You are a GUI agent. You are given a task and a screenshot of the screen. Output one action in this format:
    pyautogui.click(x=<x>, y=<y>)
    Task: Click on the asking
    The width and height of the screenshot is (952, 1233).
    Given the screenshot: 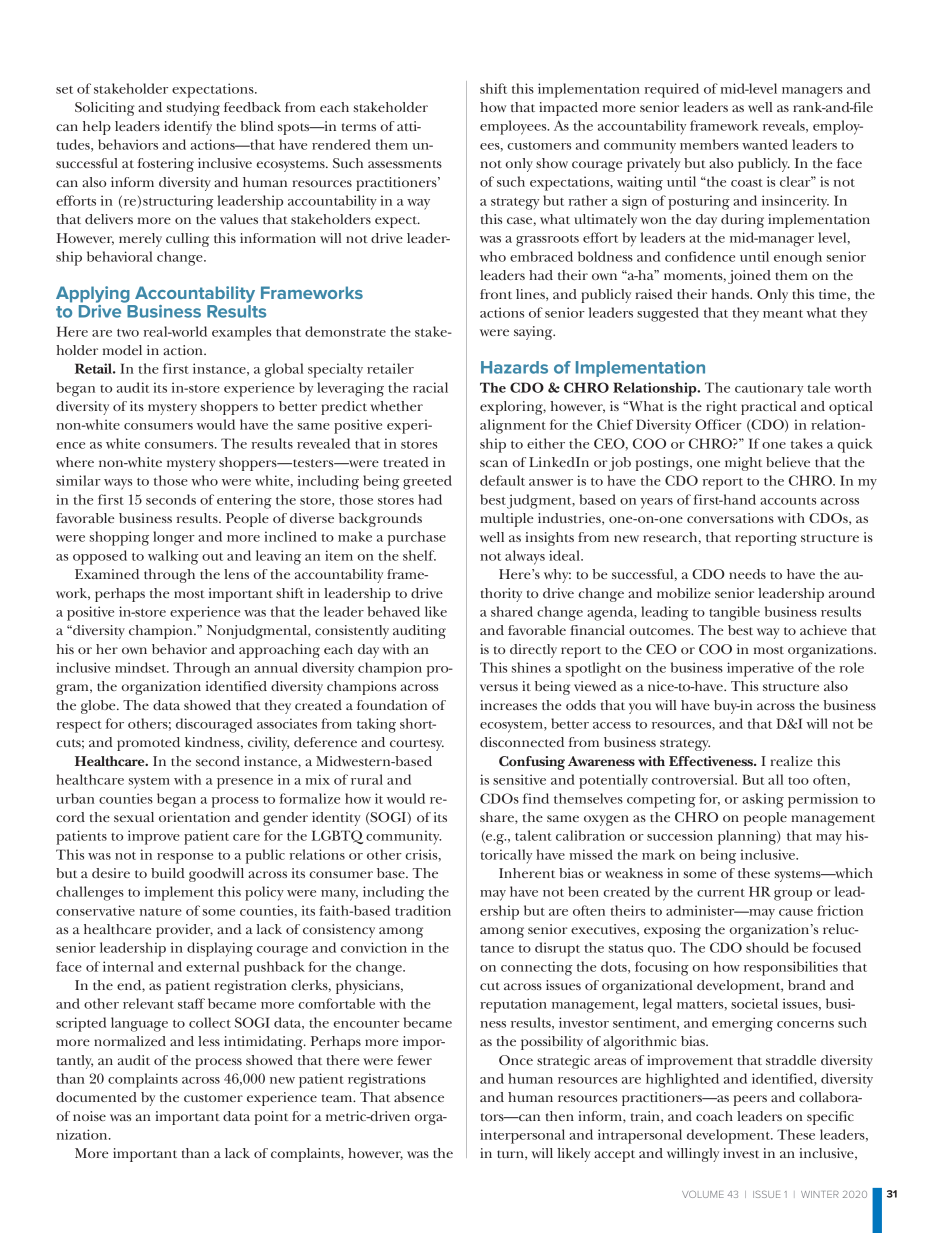 What is the action you would take?
    pyautogui.click(x=763, y=800)
